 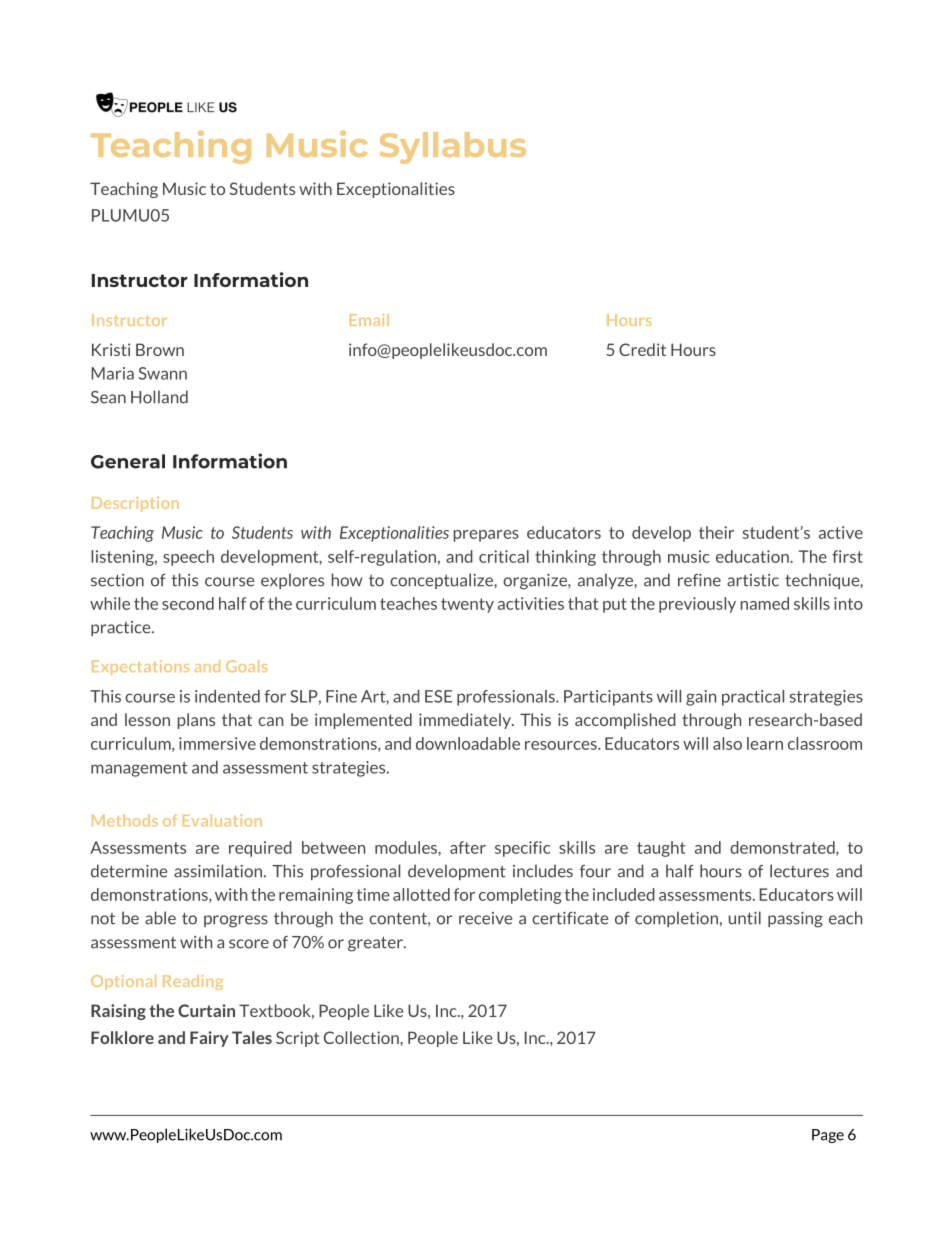 What do you see at coordinates (209, 1039) in the screenshot?
I see `Fairy` at bounding box center [209, 1039].
